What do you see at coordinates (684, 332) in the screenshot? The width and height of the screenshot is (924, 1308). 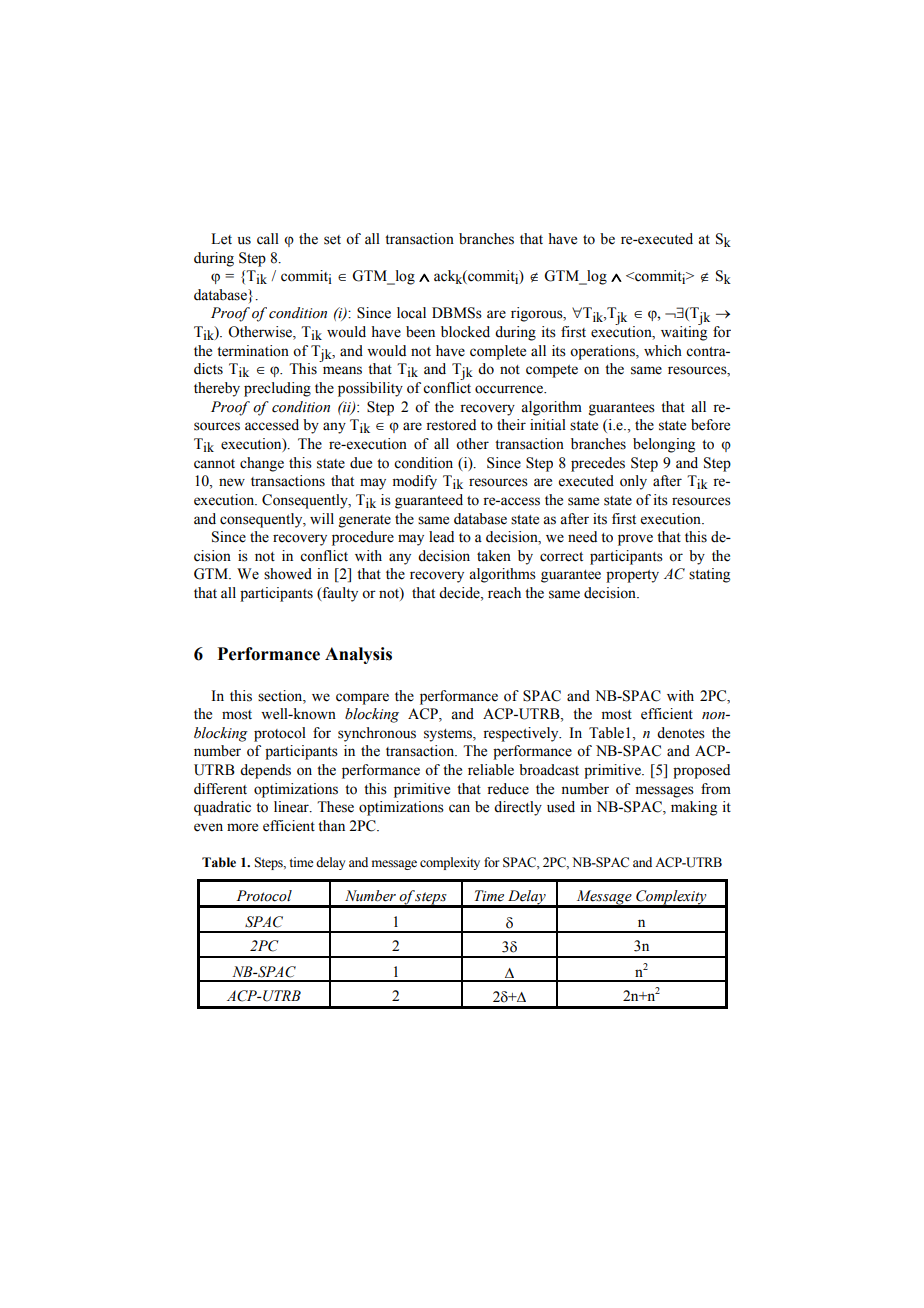 I see `waiting` at bounding box center [684, 332].
